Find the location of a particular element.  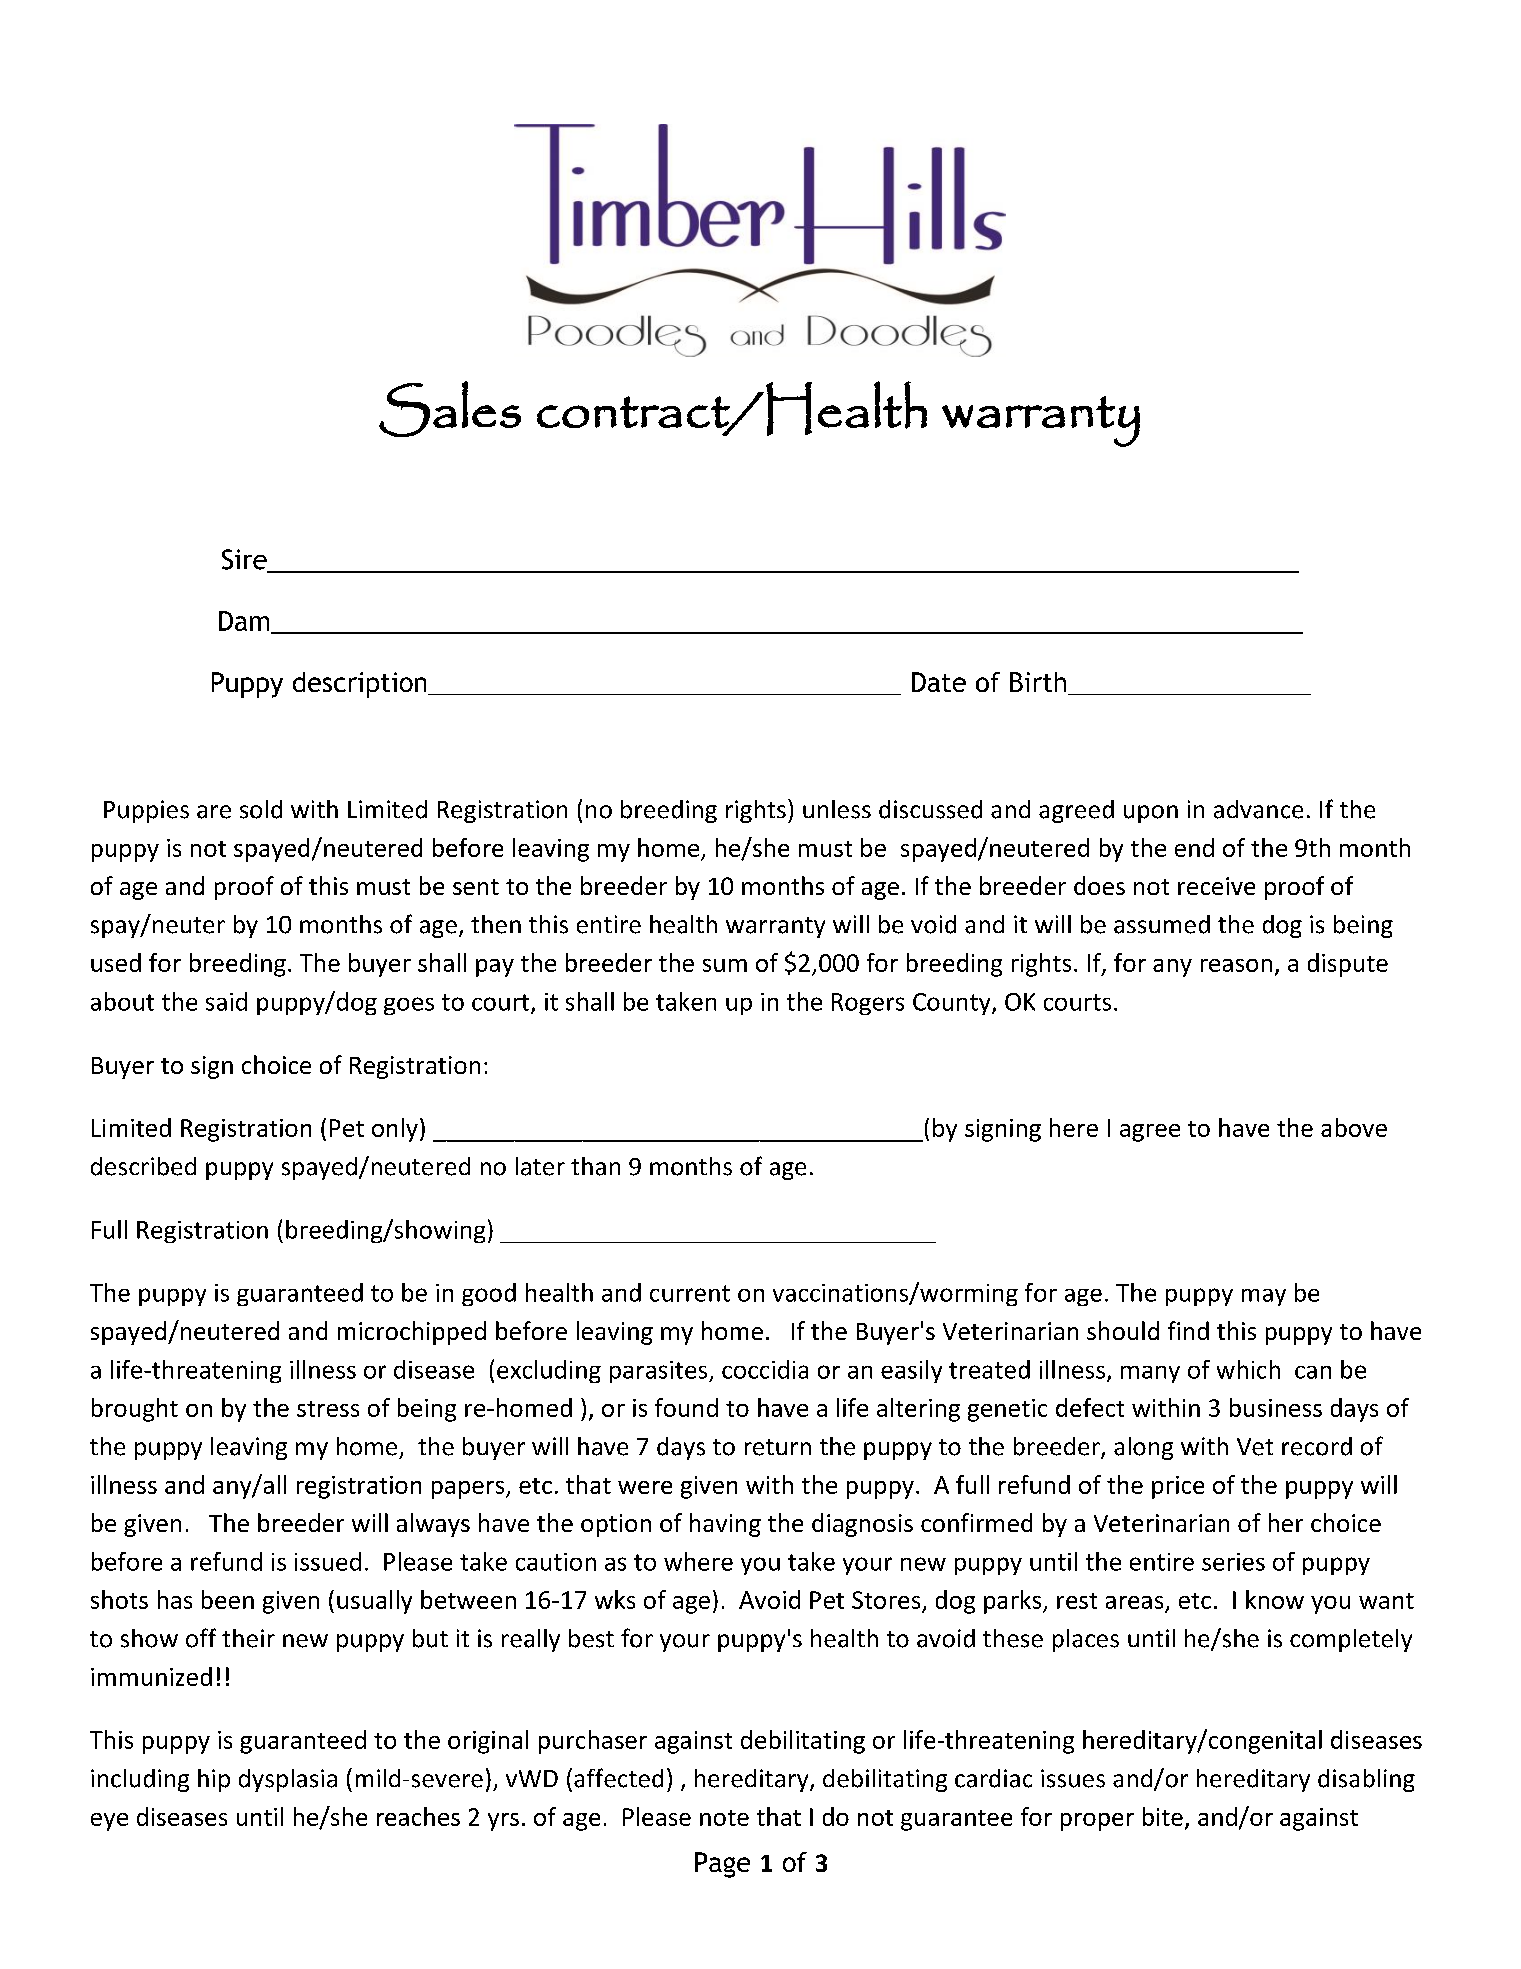

Date is located at coordinates (939, 682).
